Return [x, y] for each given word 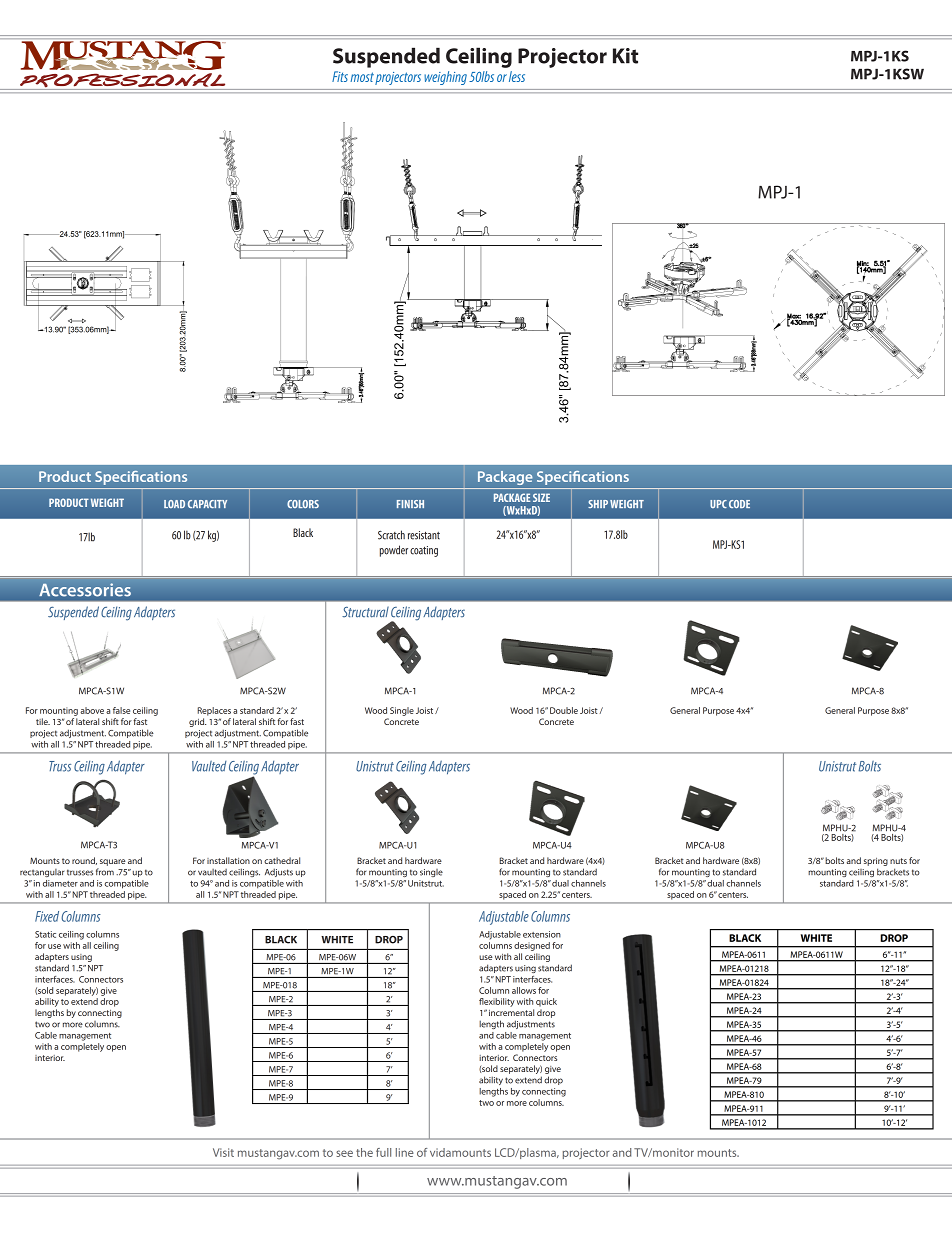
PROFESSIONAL [122, 81]
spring [876, 862]
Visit [223, 1152]
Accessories [85, 589]
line [405, 1152]
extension [542, 934]
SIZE [541, 497]
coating [424, 551]
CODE [739, 504]
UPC [718, 504]
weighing [445, 78]
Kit [625, 56]
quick [546, 1002]
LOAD [174, 504]
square [113, 862]
